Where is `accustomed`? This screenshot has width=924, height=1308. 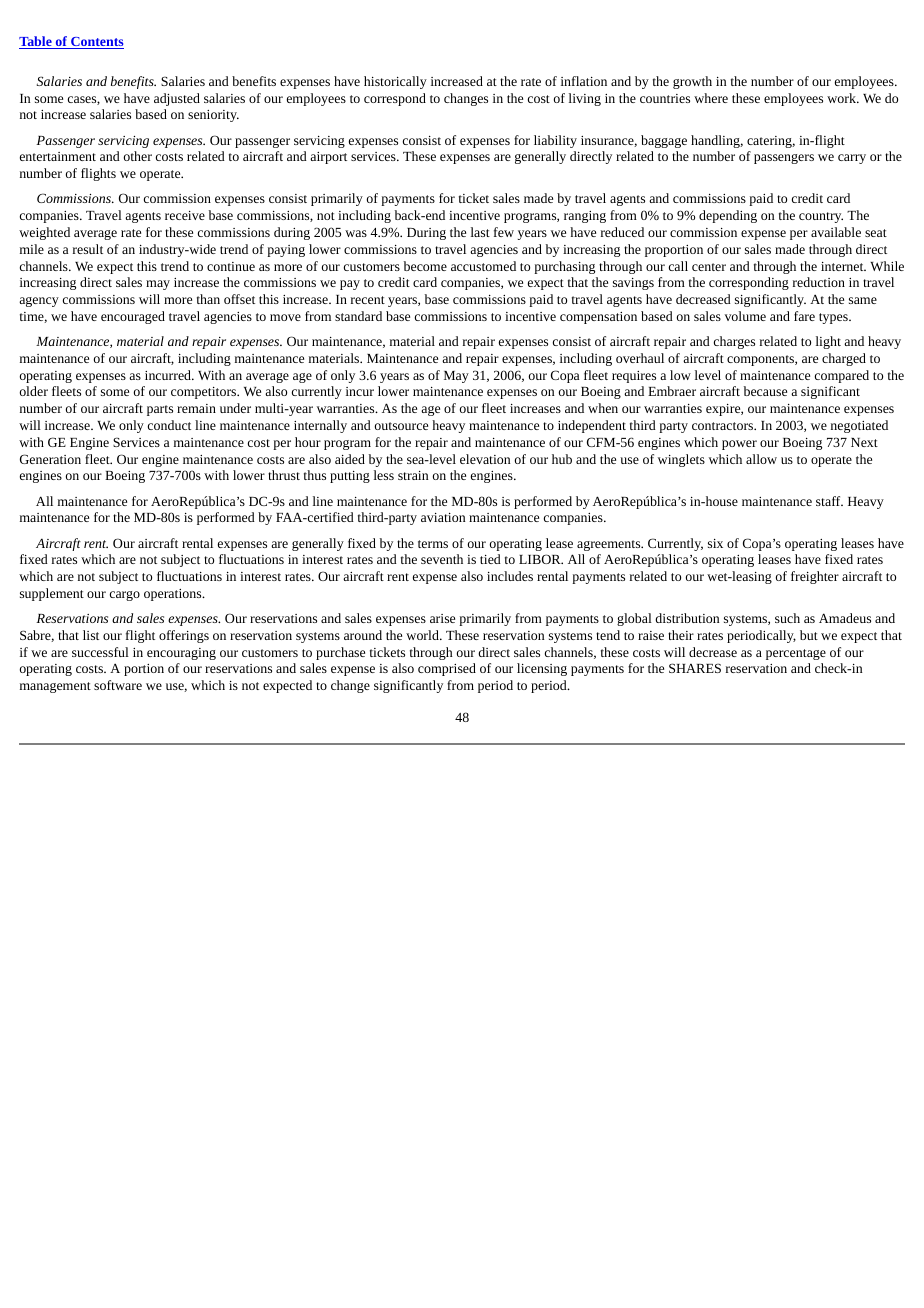 accustomed is located at coordinates (483, 266).
